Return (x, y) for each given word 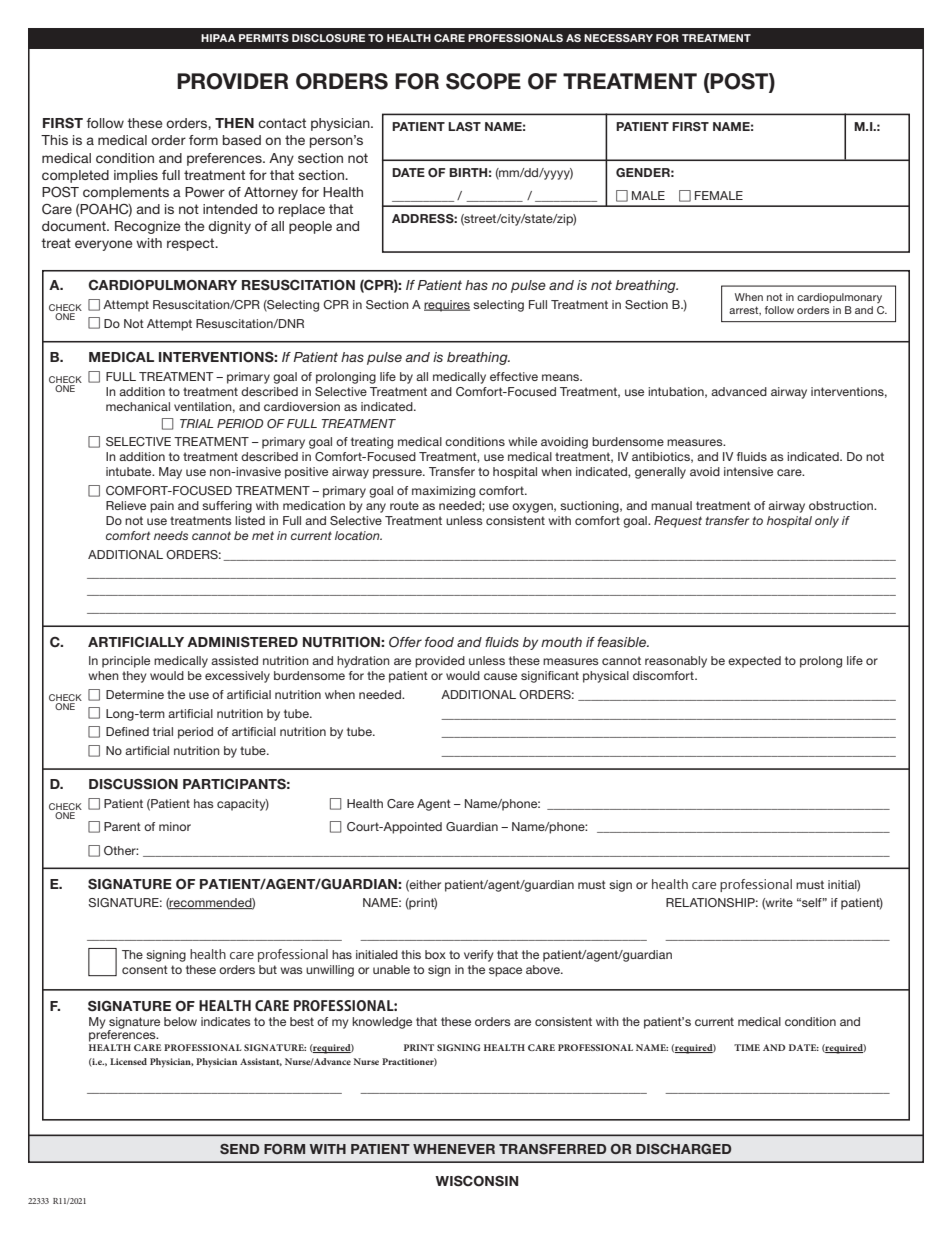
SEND (239, 1149)
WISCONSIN (476, 1181)
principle (126, 662)
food (439, 642)
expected (754, 662)
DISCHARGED (683, 1149)
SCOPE (483, 81)
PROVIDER (232, 81)
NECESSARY (618, 38)
